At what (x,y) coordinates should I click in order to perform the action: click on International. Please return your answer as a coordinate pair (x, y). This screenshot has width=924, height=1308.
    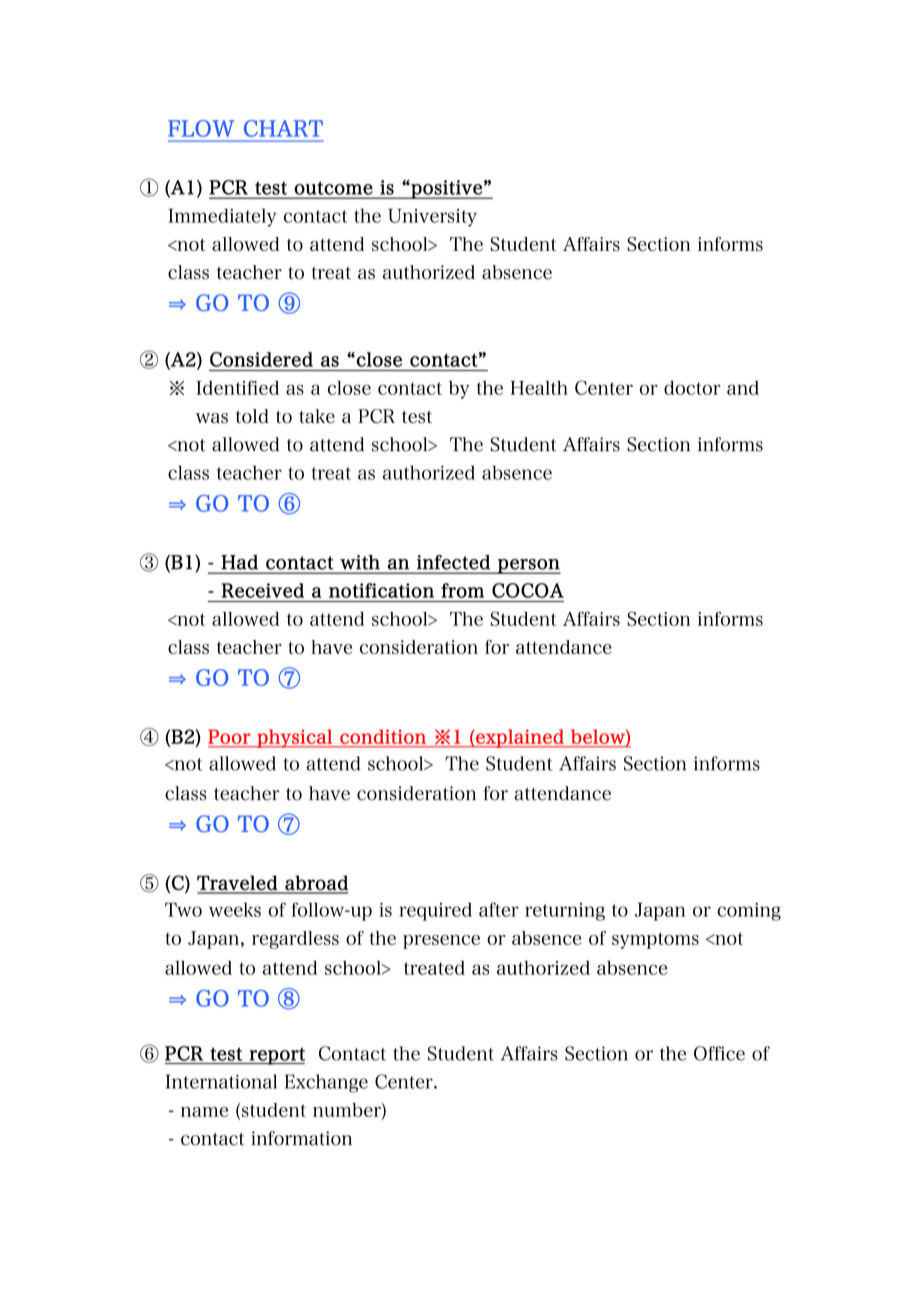
    Looking at the image, I should click on (221, 1081).
